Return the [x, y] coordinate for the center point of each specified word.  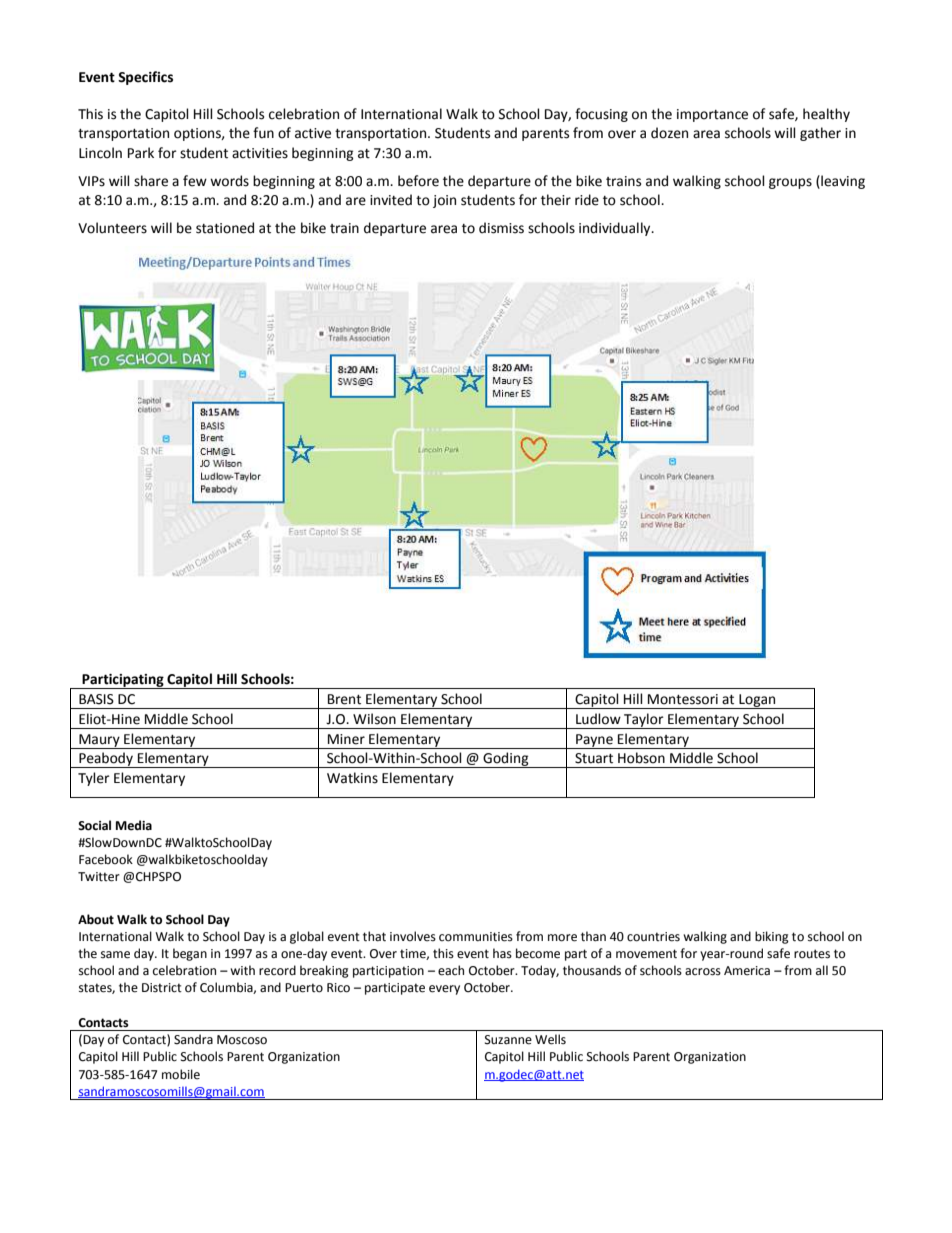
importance [712, 115]
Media [134, 825]
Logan [757, 701]
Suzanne [508, 1040]
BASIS [96, 699]
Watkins [352, 778]
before [418, 181]
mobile [181, 1074]
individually [616, 229]
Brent [344, 699]
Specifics [145, 78]
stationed [225, 228]
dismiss [501, 228]
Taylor [644, 721]
